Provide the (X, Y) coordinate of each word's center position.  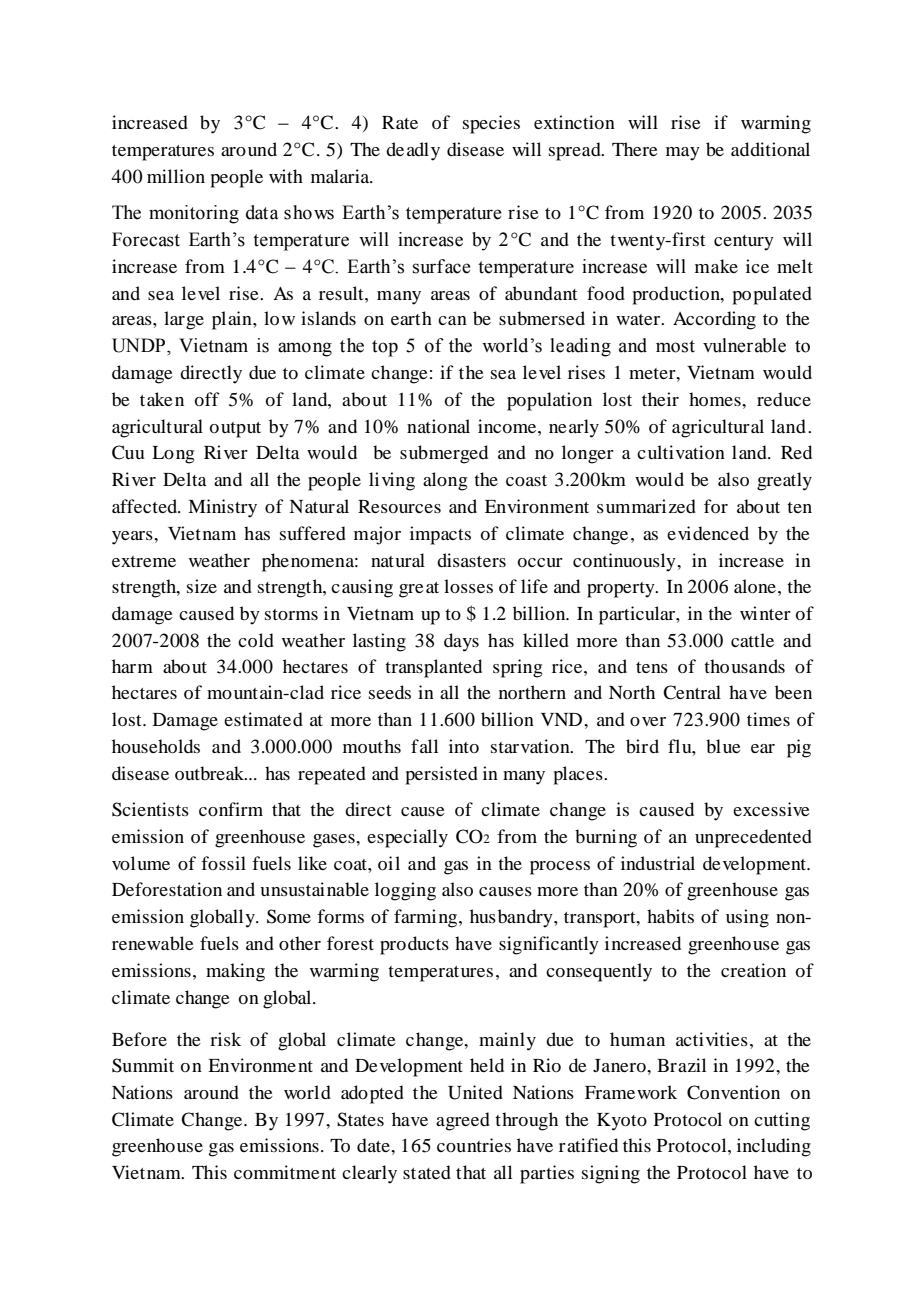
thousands (744, 666)
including (774, 1147)
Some (289, 916)
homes (716, 399)
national (438, 426)
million (176, 176)
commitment (285, 1172)
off (207, 399)
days (461, 642)
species (491, 124)
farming (425, 918)
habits (670, 916)
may (683, 154)
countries (474, 1145)
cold (256, 640)
